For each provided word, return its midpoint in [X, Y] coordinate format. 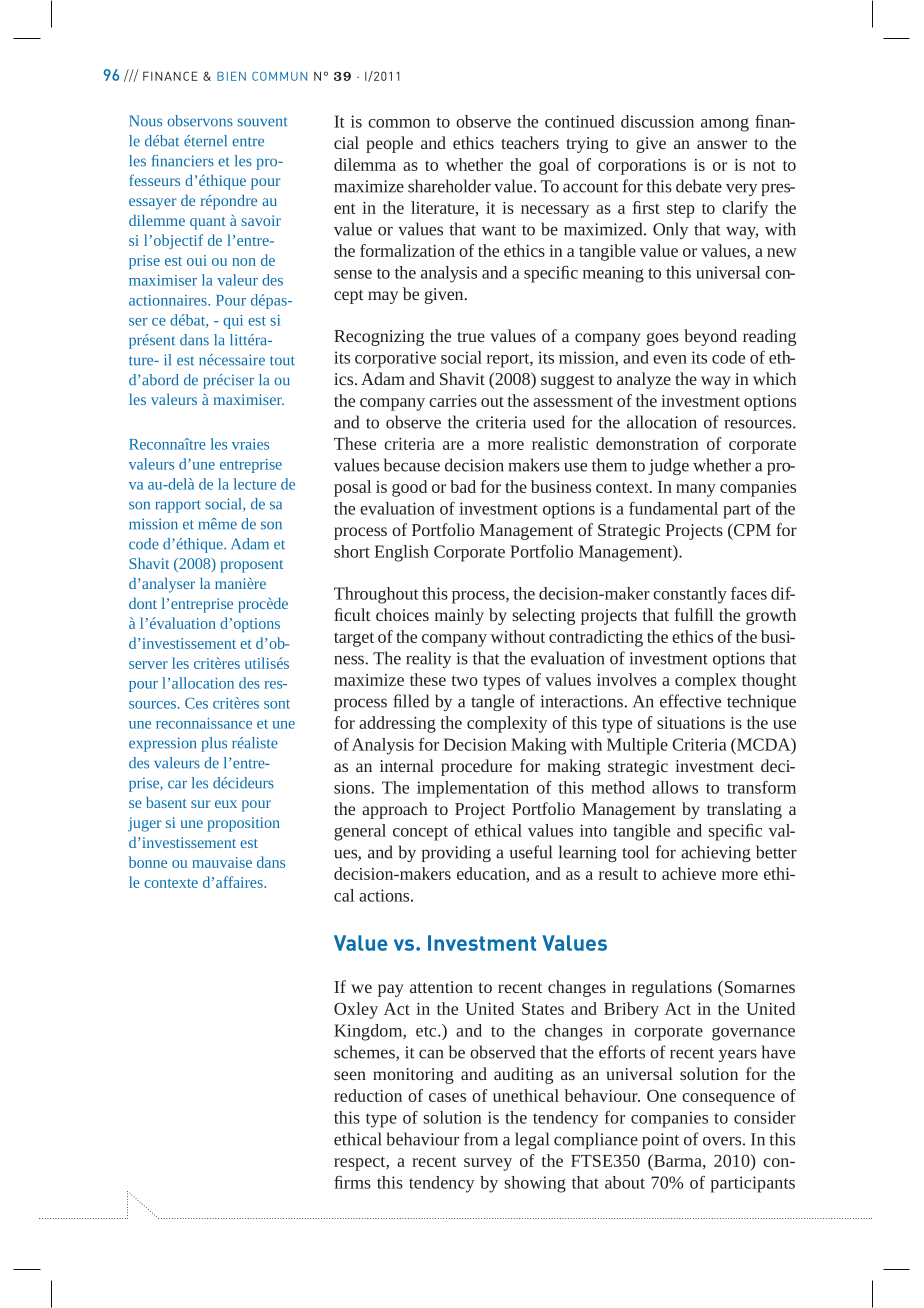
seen [350, 1075]
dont [143, 603]
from [481, 1139]
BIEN [231, 76]
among [725, 125]
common [399, 123]
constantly [690, 595]
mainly [459, 616]
